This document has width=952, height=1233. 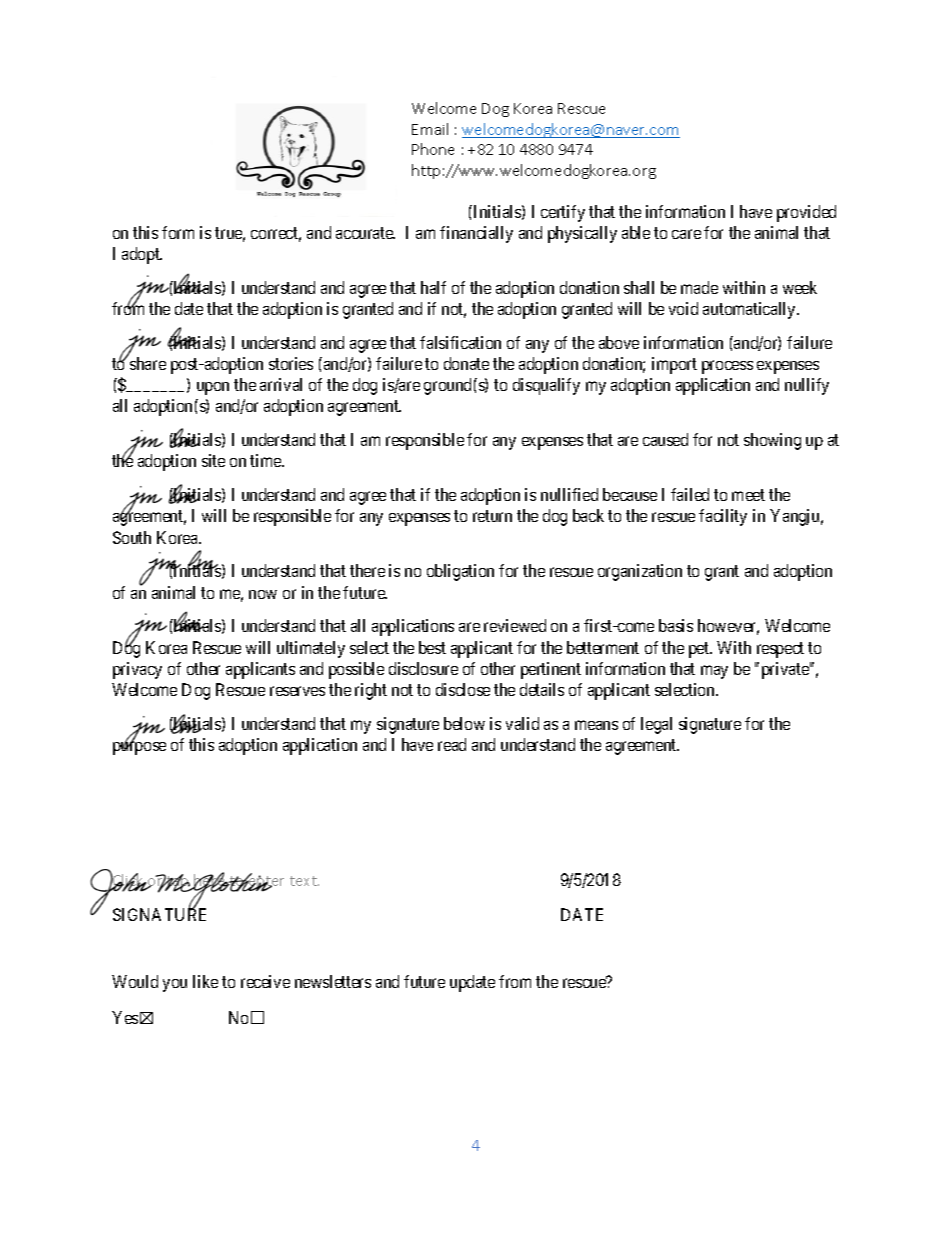 What do you see at coordinates (772, 441) in the document?
I see `showing` at bounding box center [772, 441].
